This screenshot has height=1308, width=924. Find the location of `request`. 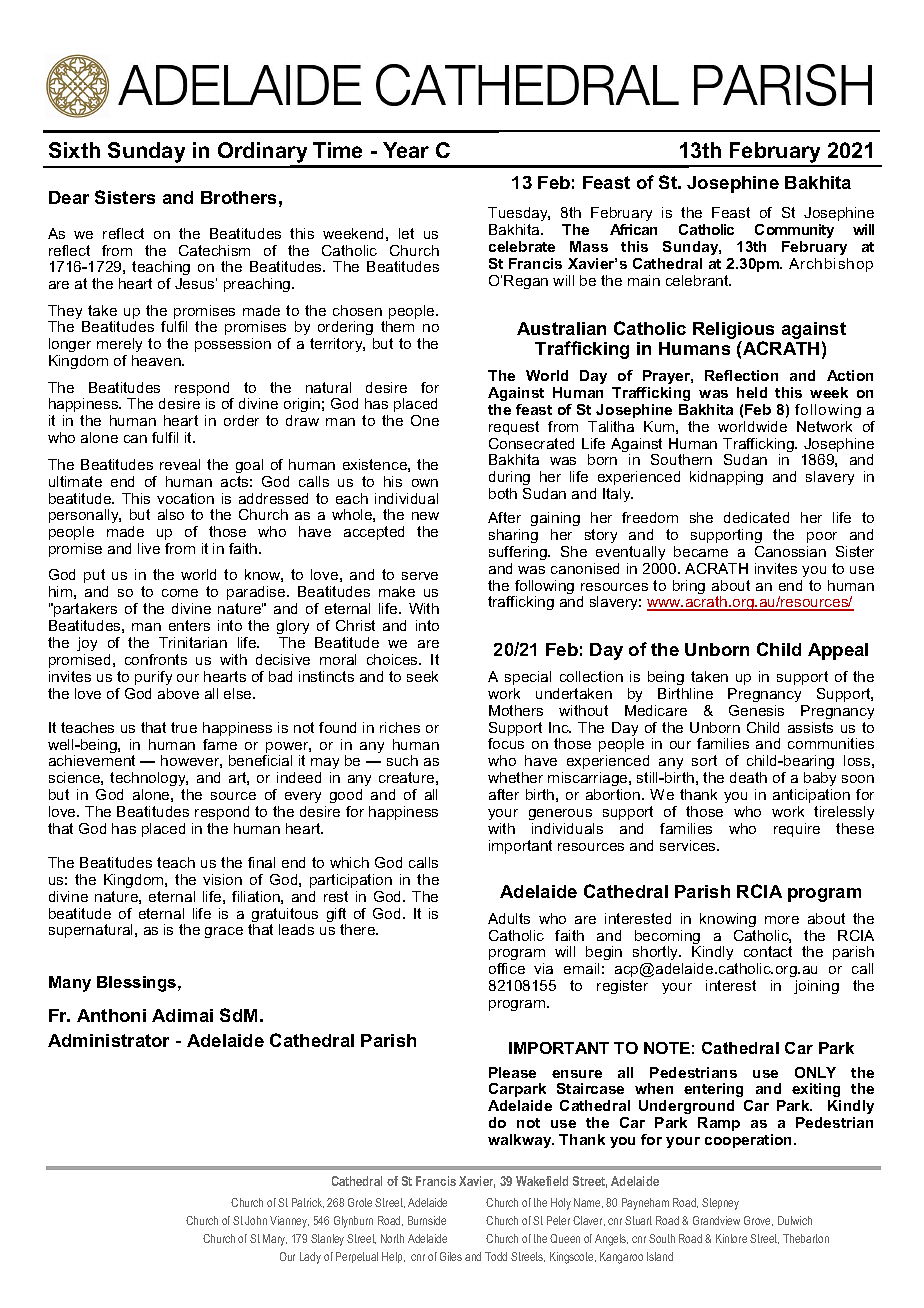

request is located at coordinates (514, 428).
